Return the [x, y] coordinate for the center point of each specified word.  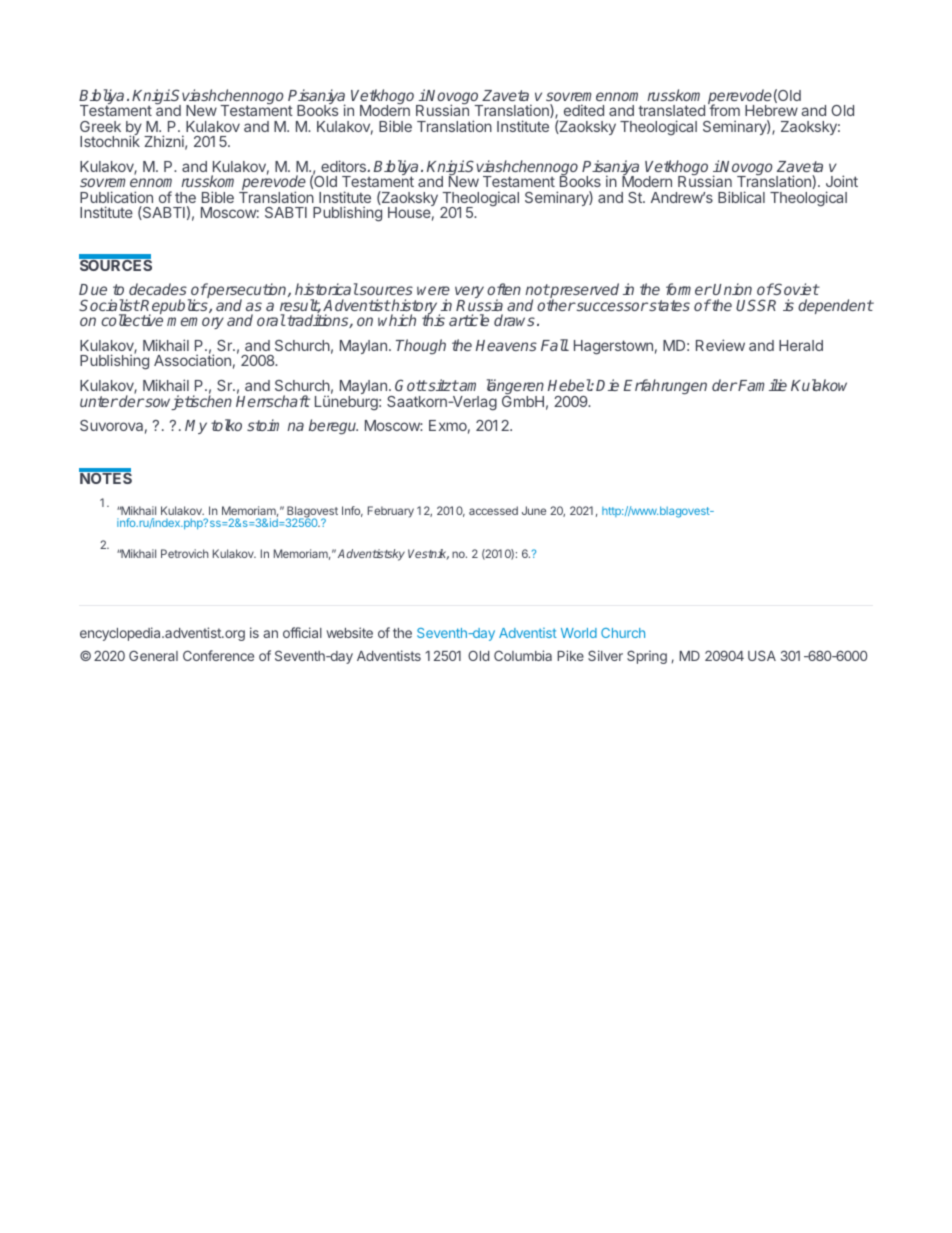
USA [762, 655]
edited [584, 110]
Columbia [523, 655]
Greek [100, 126]
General [153, 655]
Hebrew [771, 110]
